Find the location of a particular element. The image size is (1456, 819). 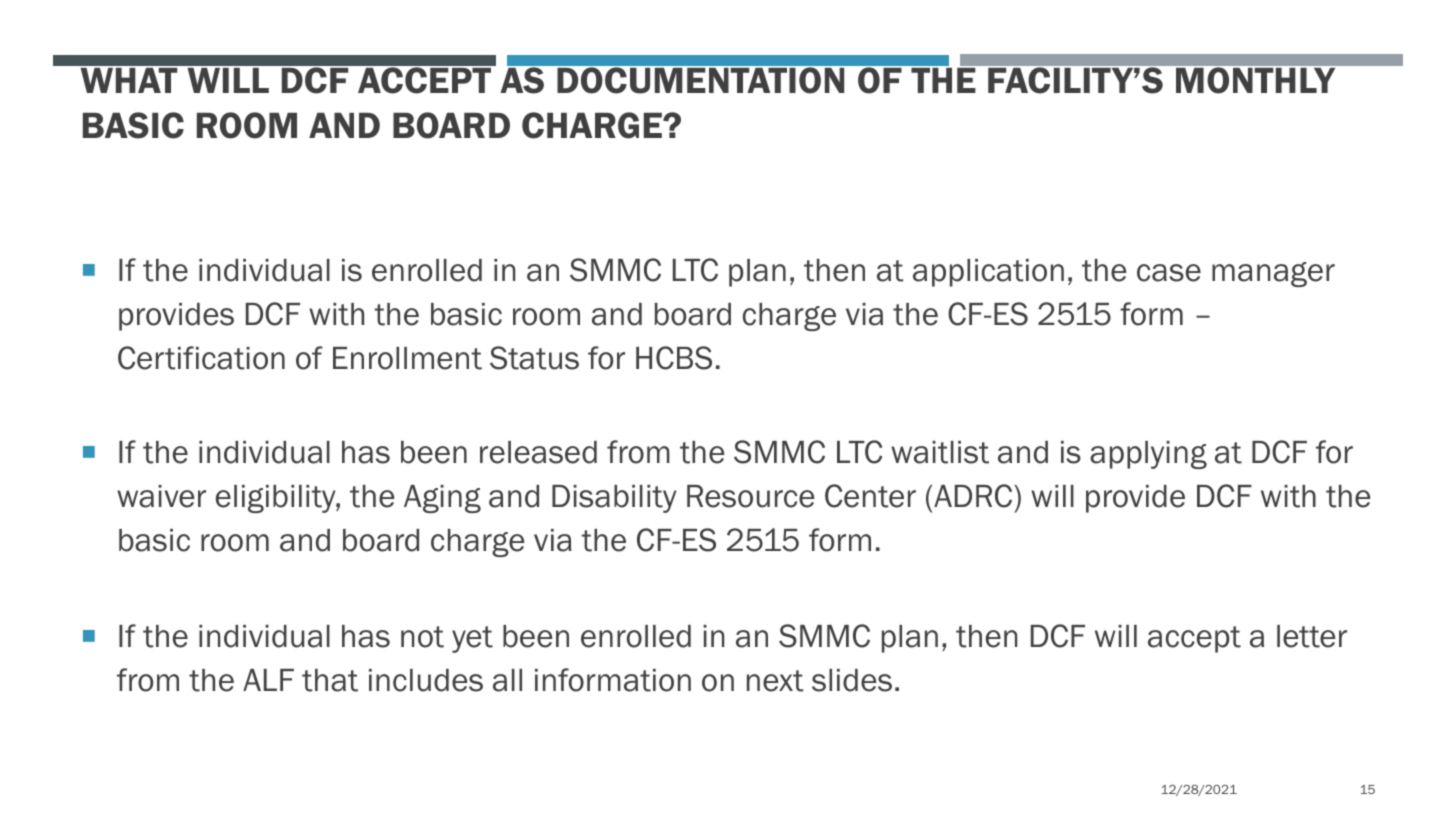

applying is located at coordinates (1148, 455).
